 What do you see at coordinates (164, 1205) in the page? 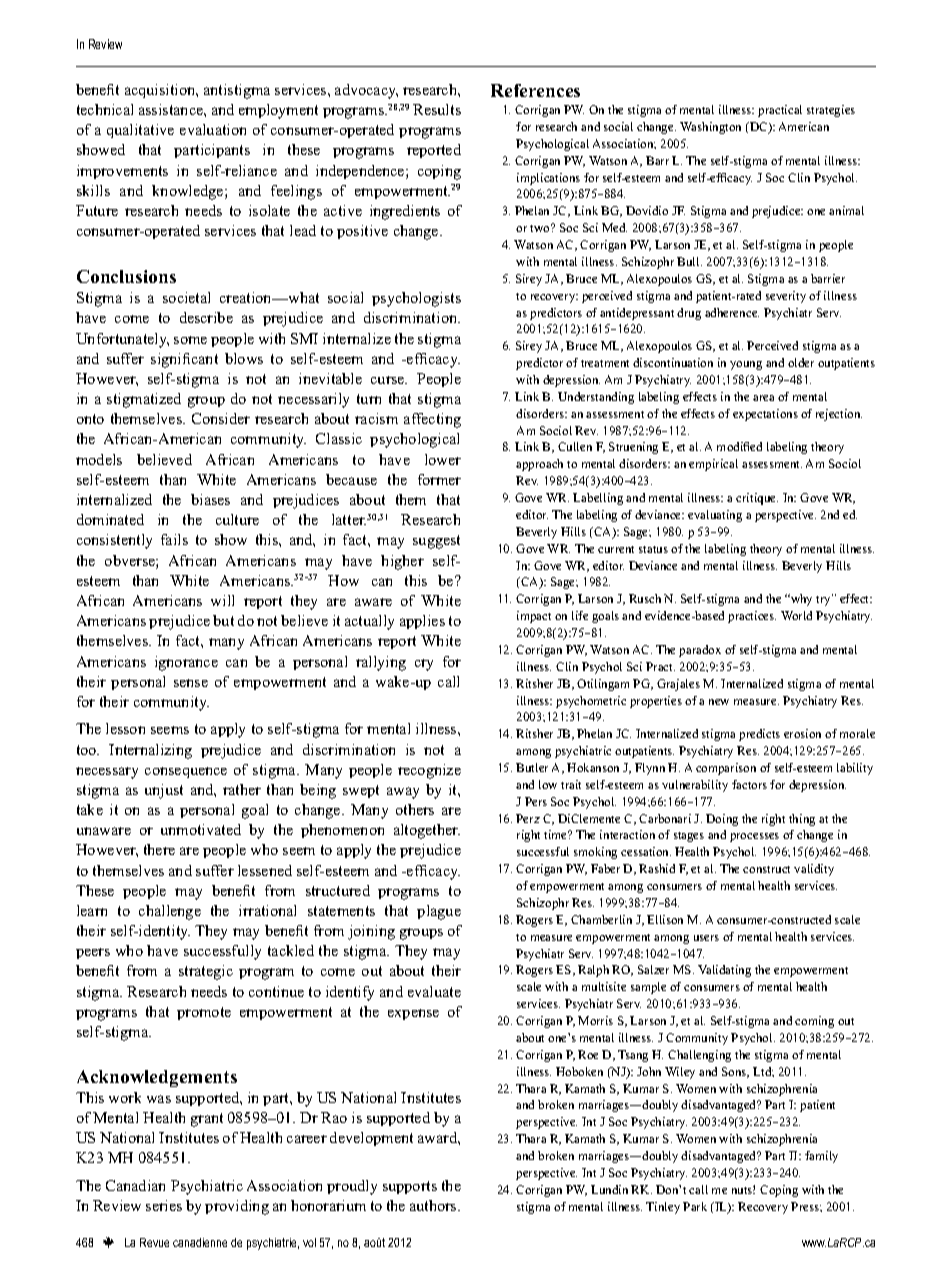
I see `series` at bounding box center [164, 1205].
